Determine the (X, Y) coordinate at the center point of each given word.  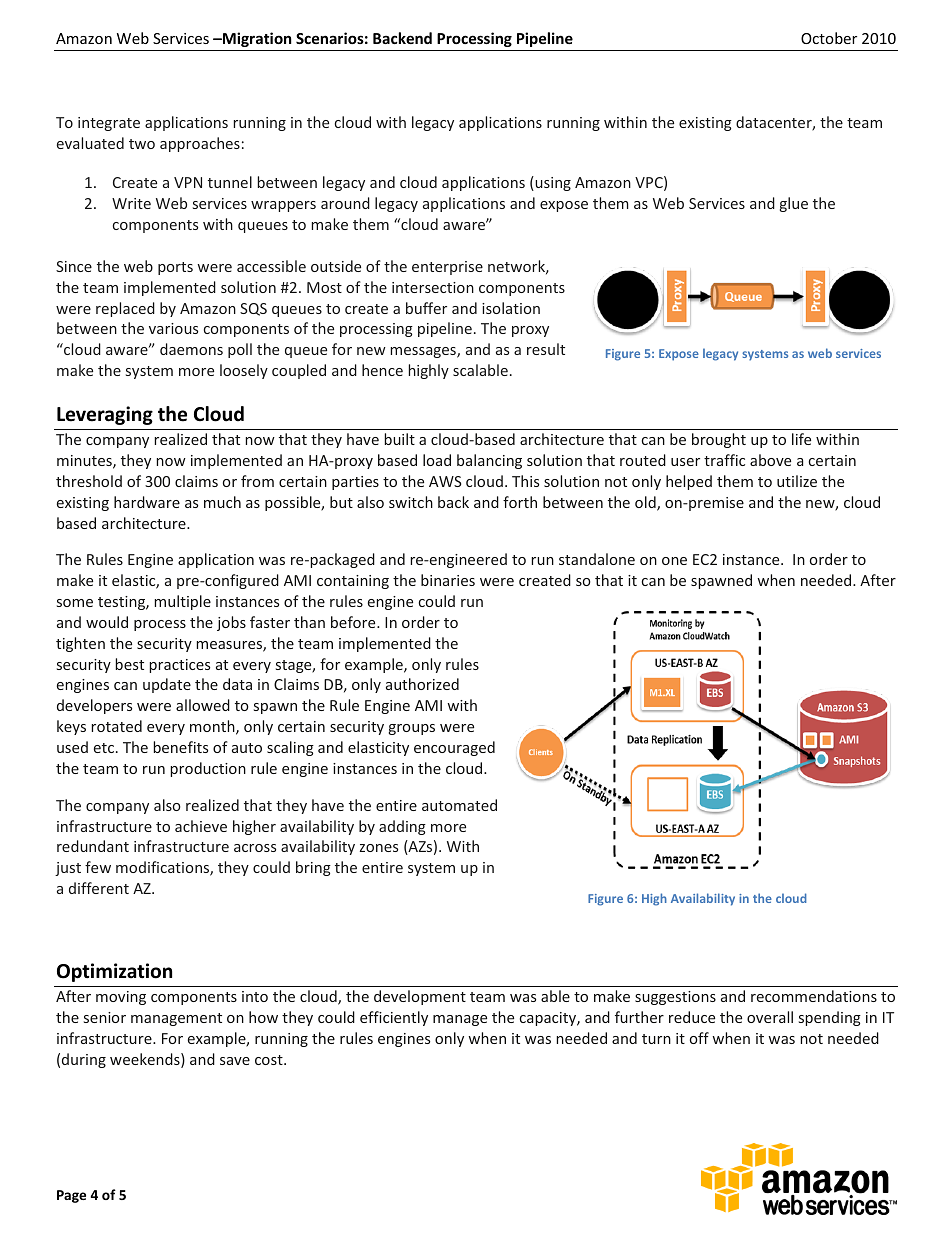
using (552, 183)
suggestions (675, 998)
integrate (109, 124)
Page (71, 1196)
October (829, 38)
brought (719, 440)
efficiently (394, 1018)
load (437, 460)
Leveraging (105, 415)
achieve (201, 826)
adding (402, 827)
